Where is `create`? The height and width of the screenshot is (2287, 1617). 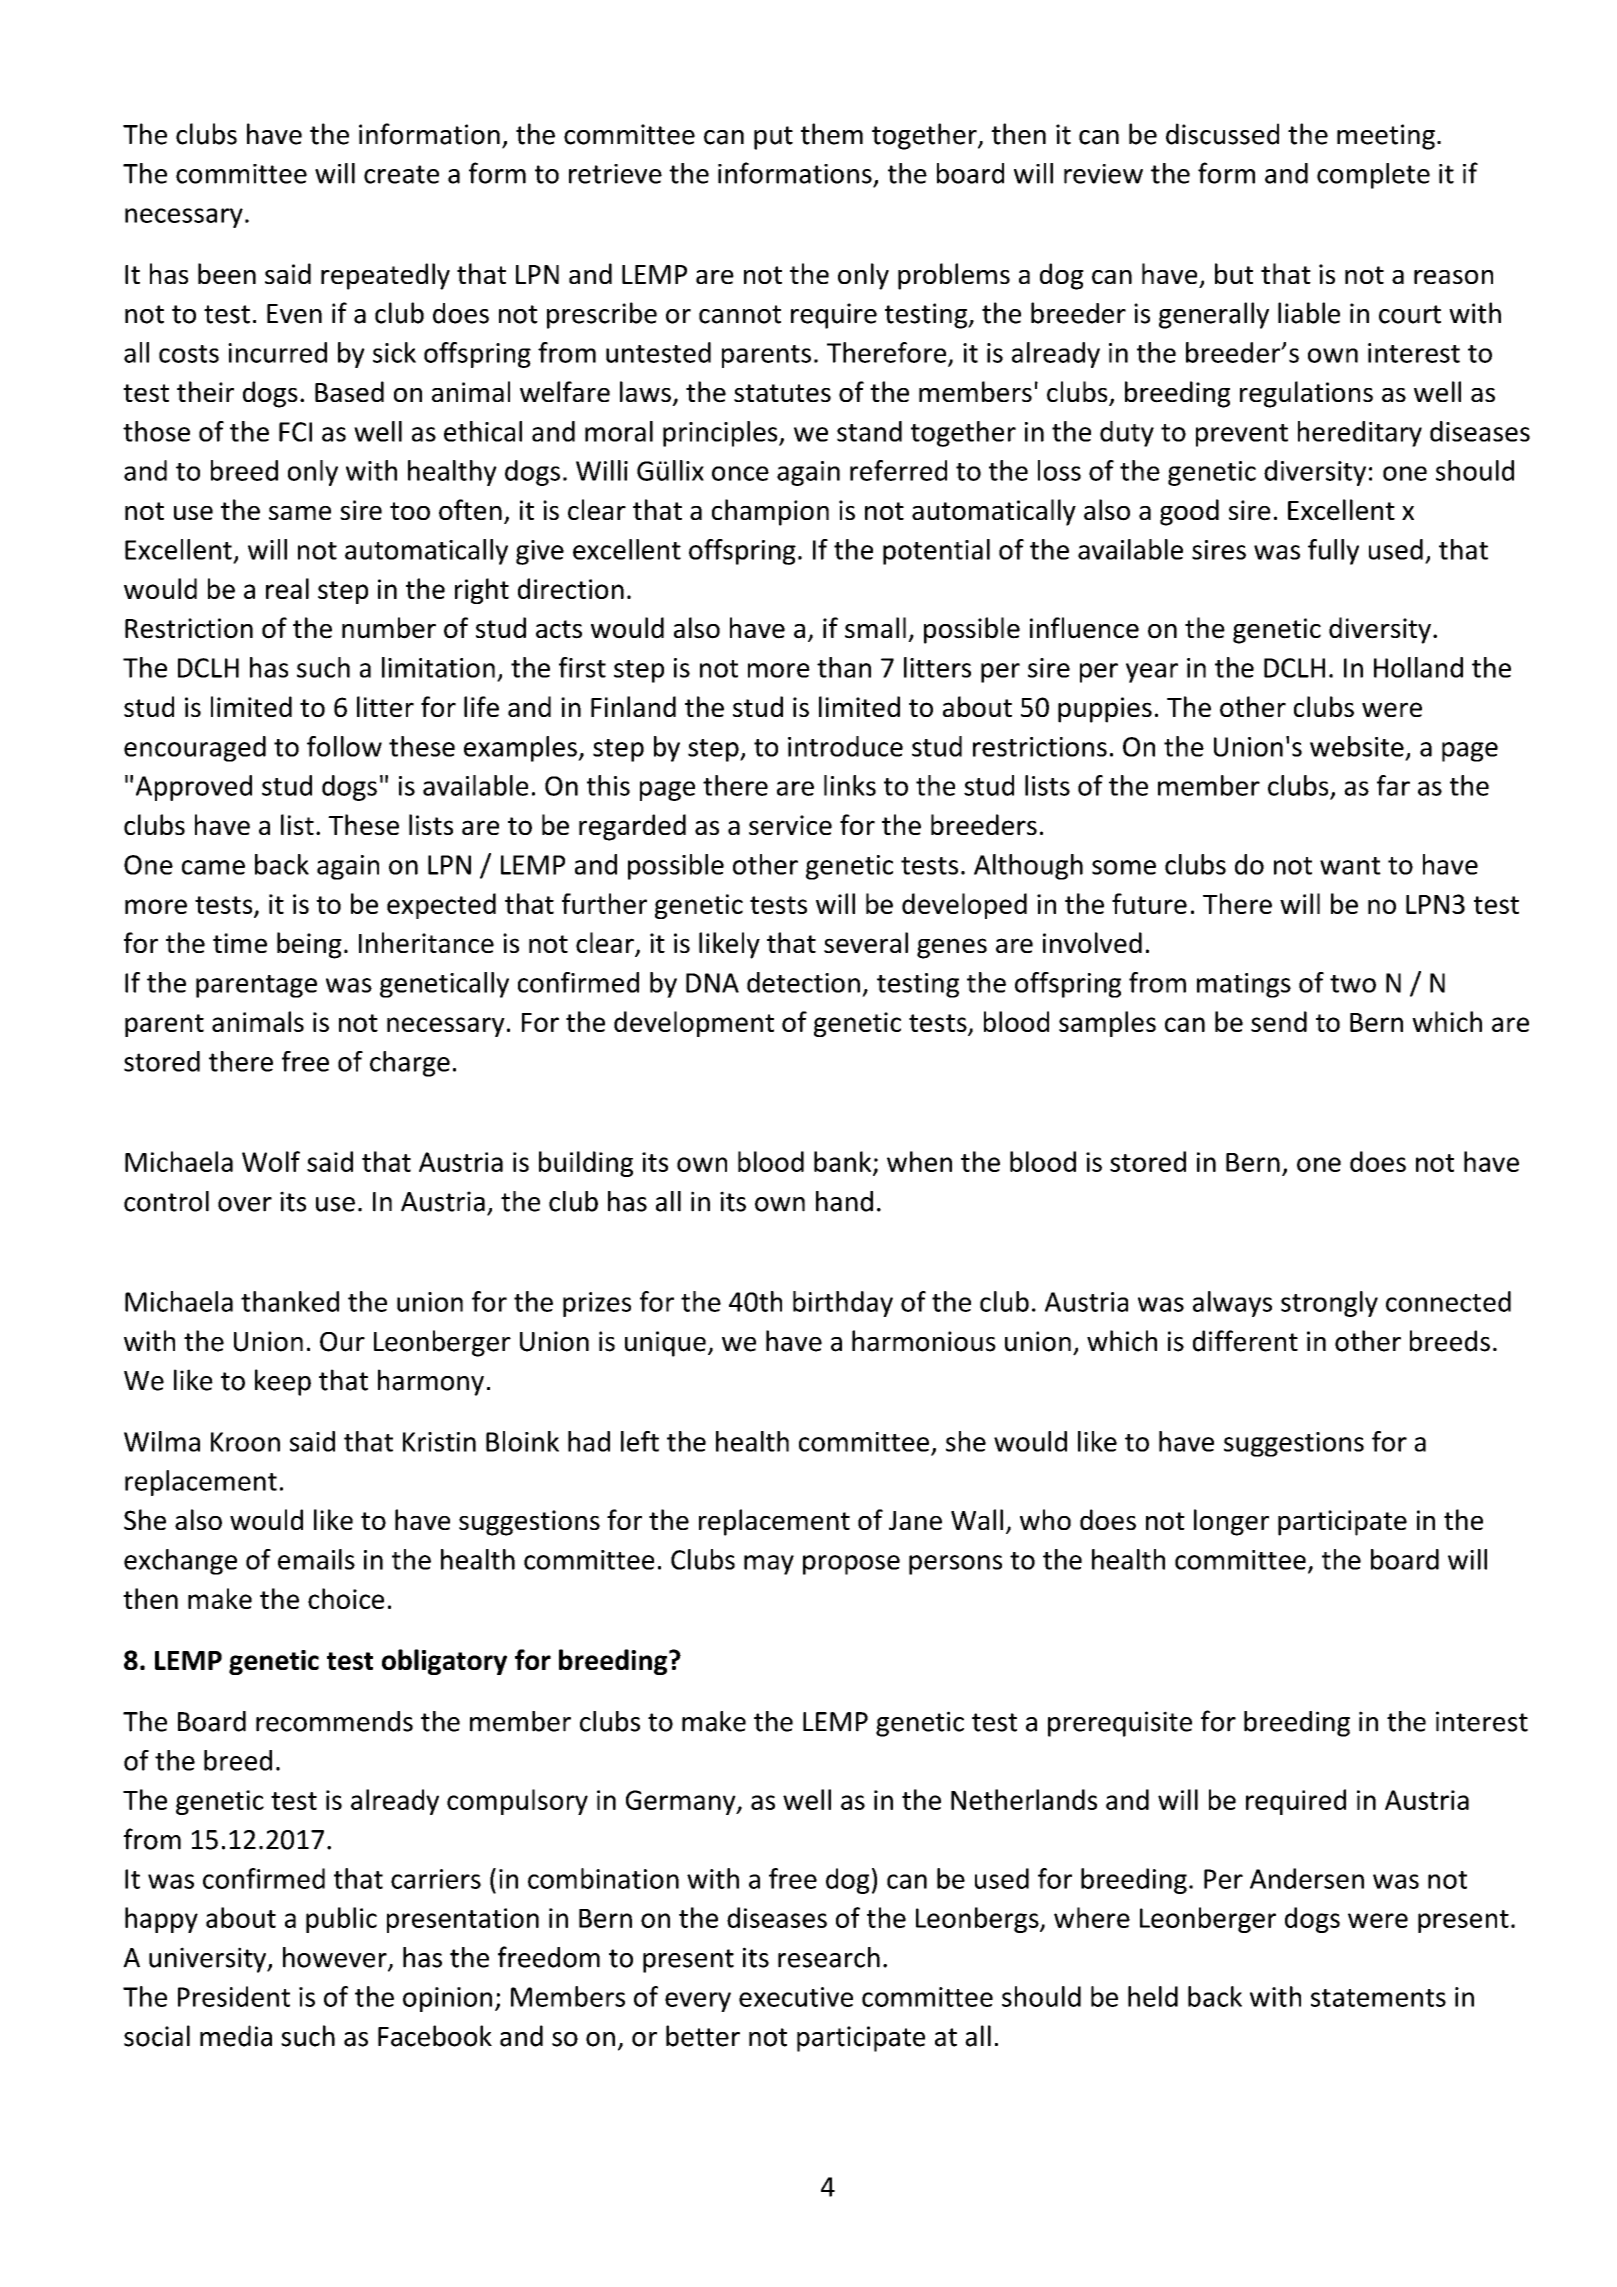 create is located at coordinates (401, 174).
